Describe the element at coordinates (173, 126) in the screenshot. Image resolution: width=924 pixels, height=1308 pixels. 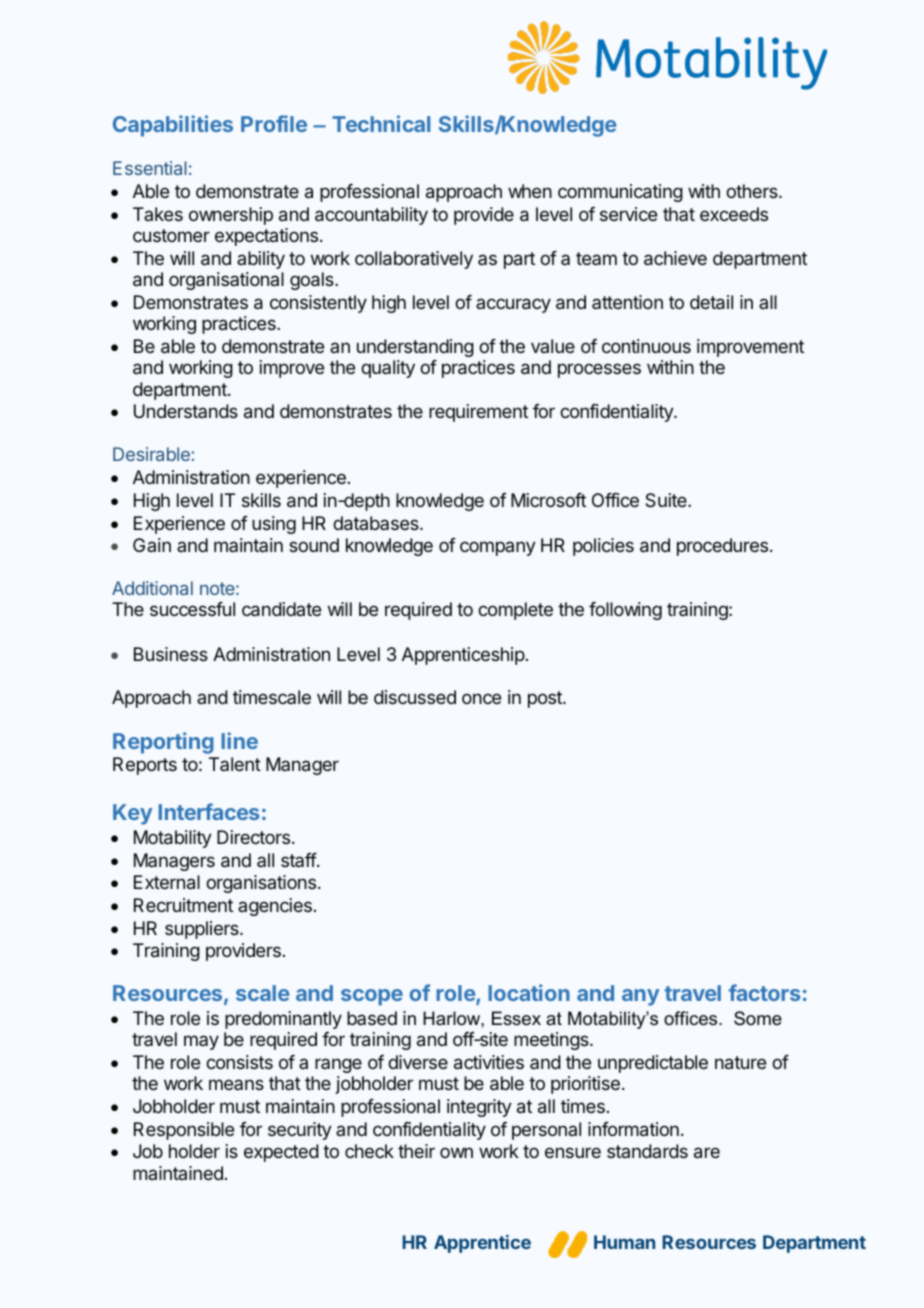
I see `Capabilities` at that location.
